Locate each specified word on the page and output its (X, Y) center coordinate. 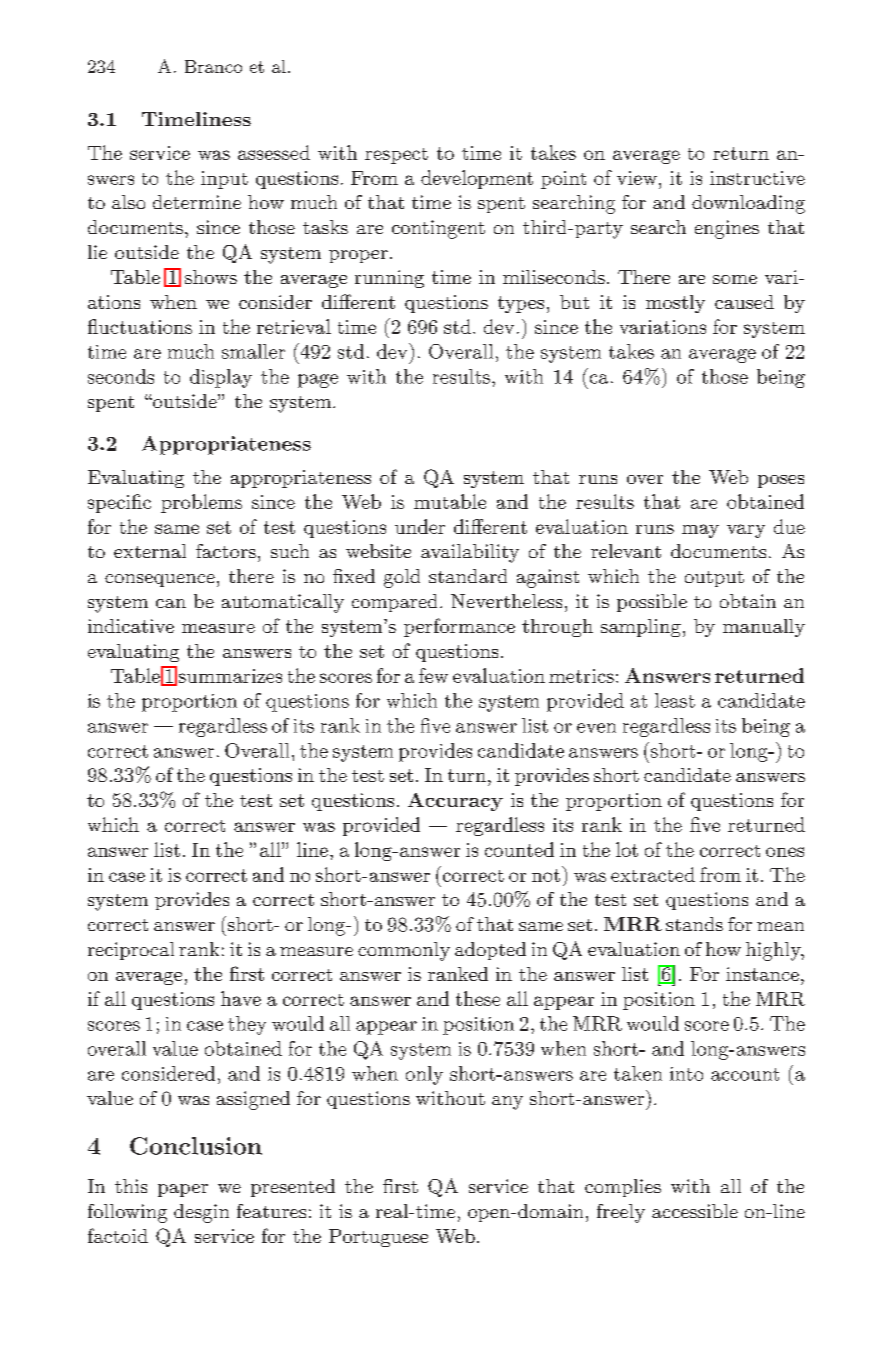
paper (183, 1190)
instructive (757, 178)
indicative (131, 626)
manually (764, 628)
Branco (213, 66)
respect (396, 156)
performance (459, 627)
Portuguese (378, 1238)
